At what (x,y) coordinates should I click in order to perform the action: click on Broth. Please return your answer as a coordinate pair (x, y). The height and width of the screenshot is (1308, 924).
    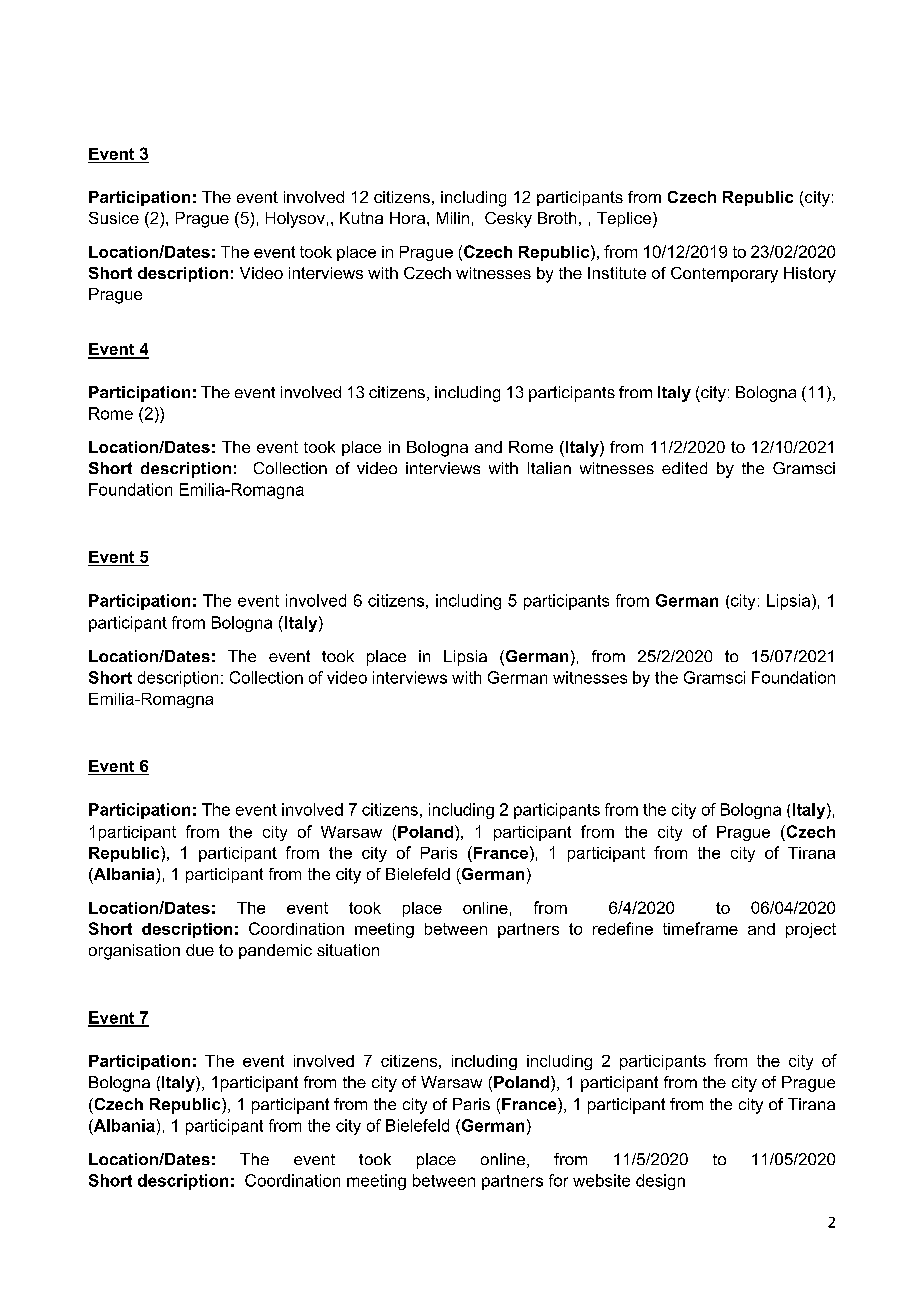
    Looking at the image, I should click on (557, 218).
